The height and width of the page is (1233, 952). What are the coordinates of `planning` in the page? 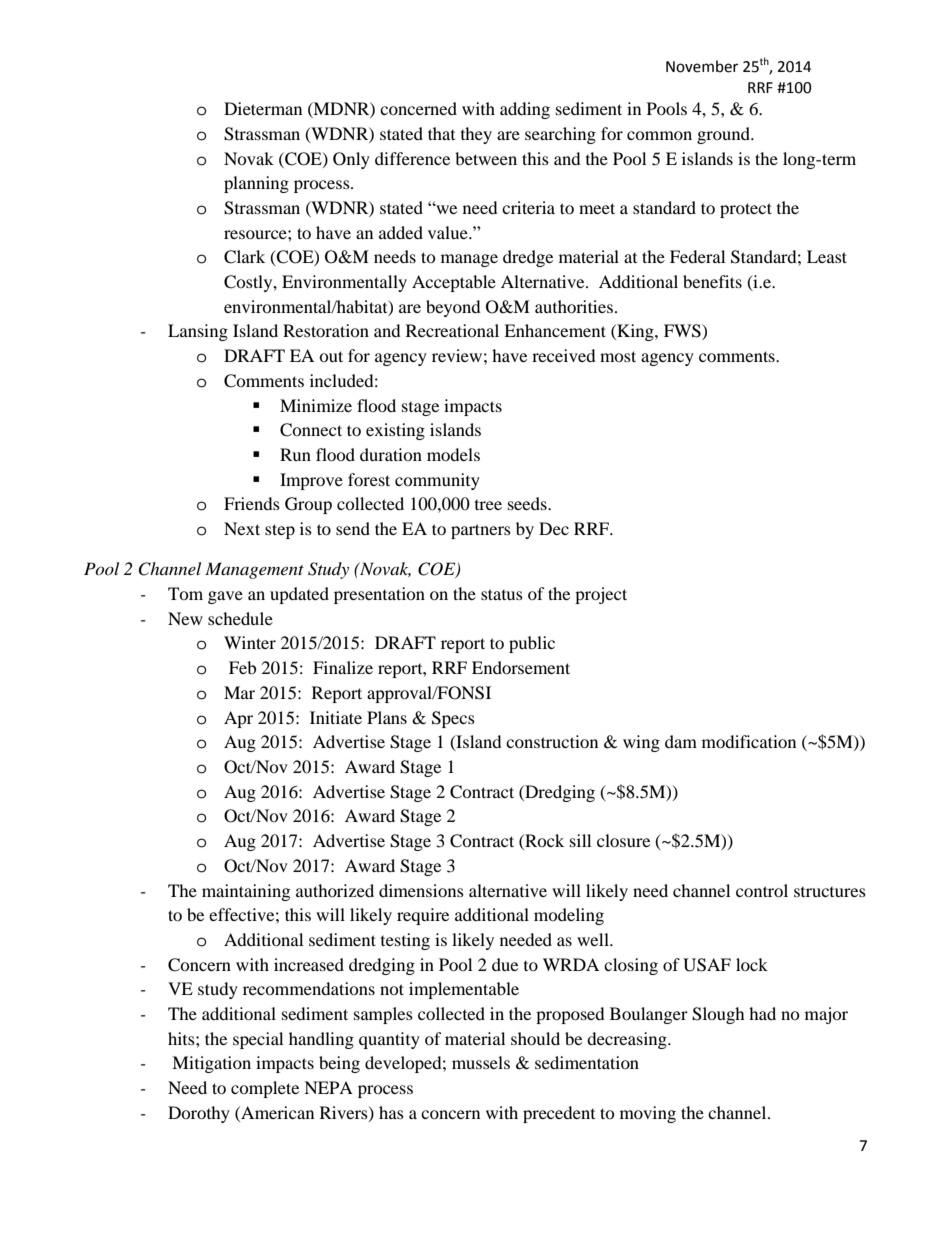 It's located at (256, 184).
